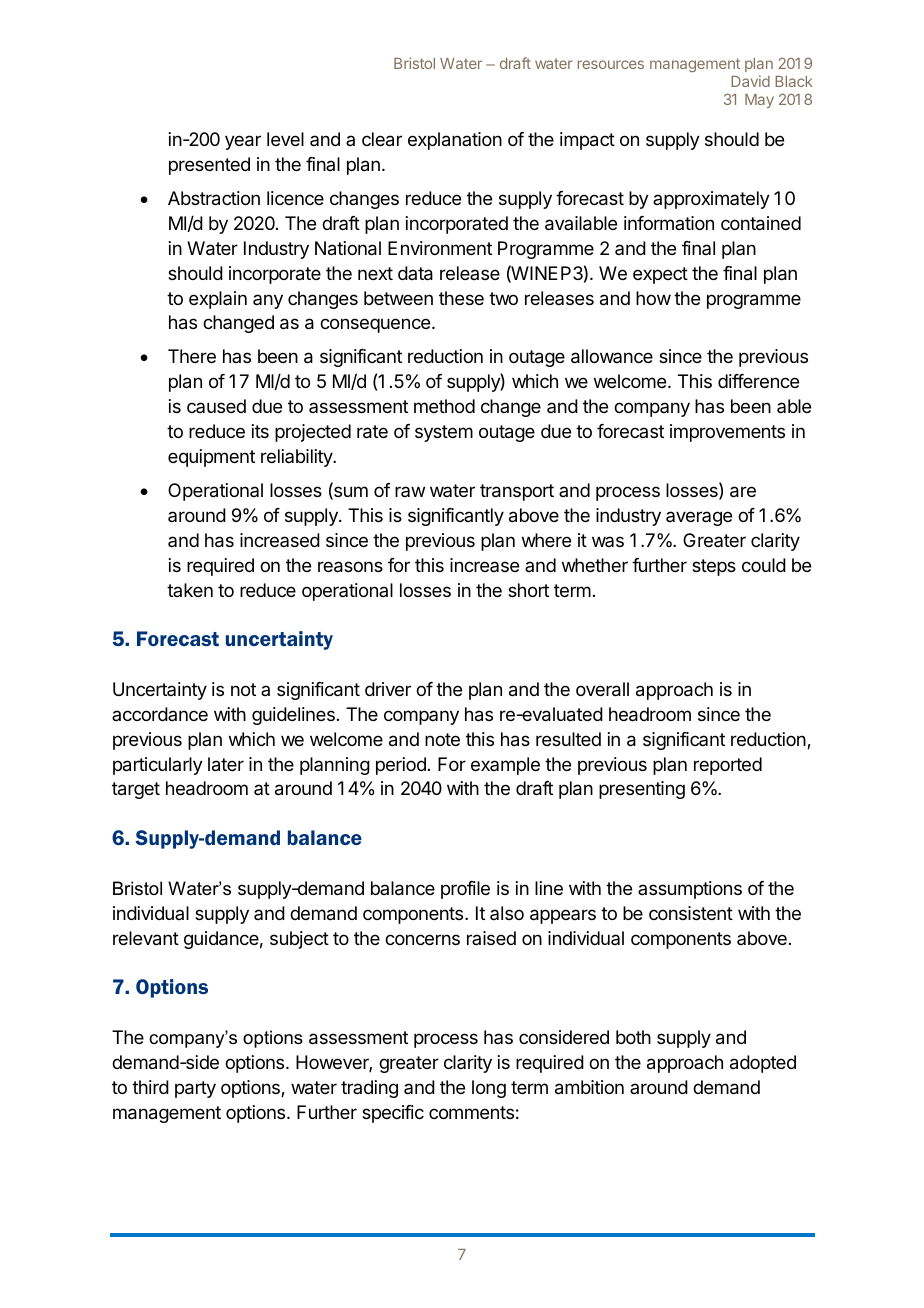 This document has height=1308, width=924. What do you see at coordinates (750, 81) in the document?
I see `David` at bounding box center [750, 81].
